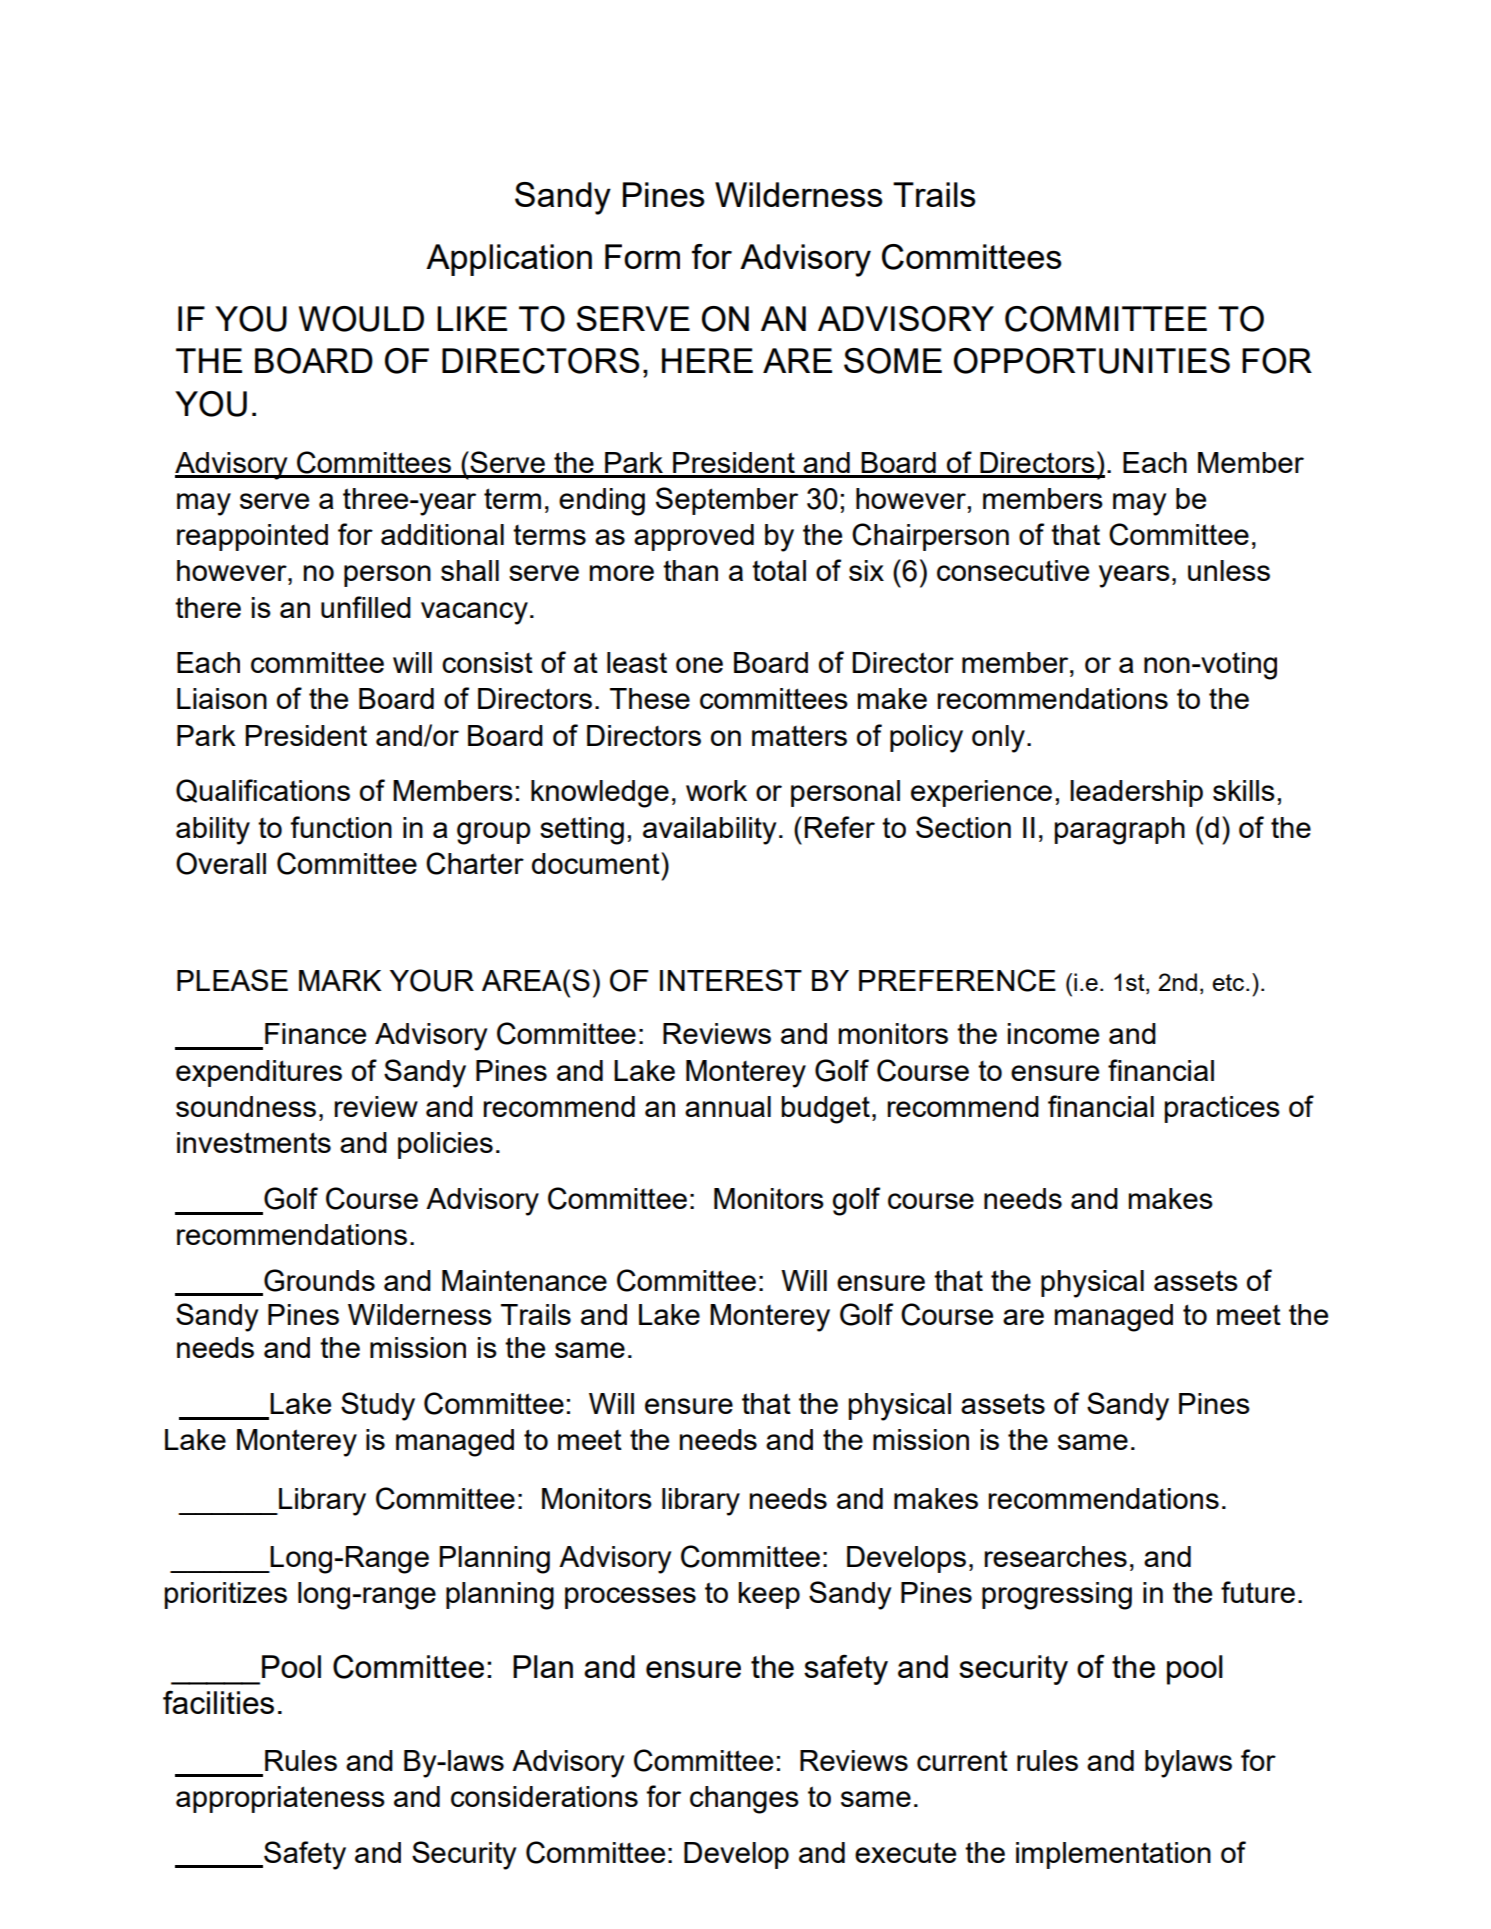 This page has width=1491, height=1929. I want to click on WOULD, so click(361, 319).
